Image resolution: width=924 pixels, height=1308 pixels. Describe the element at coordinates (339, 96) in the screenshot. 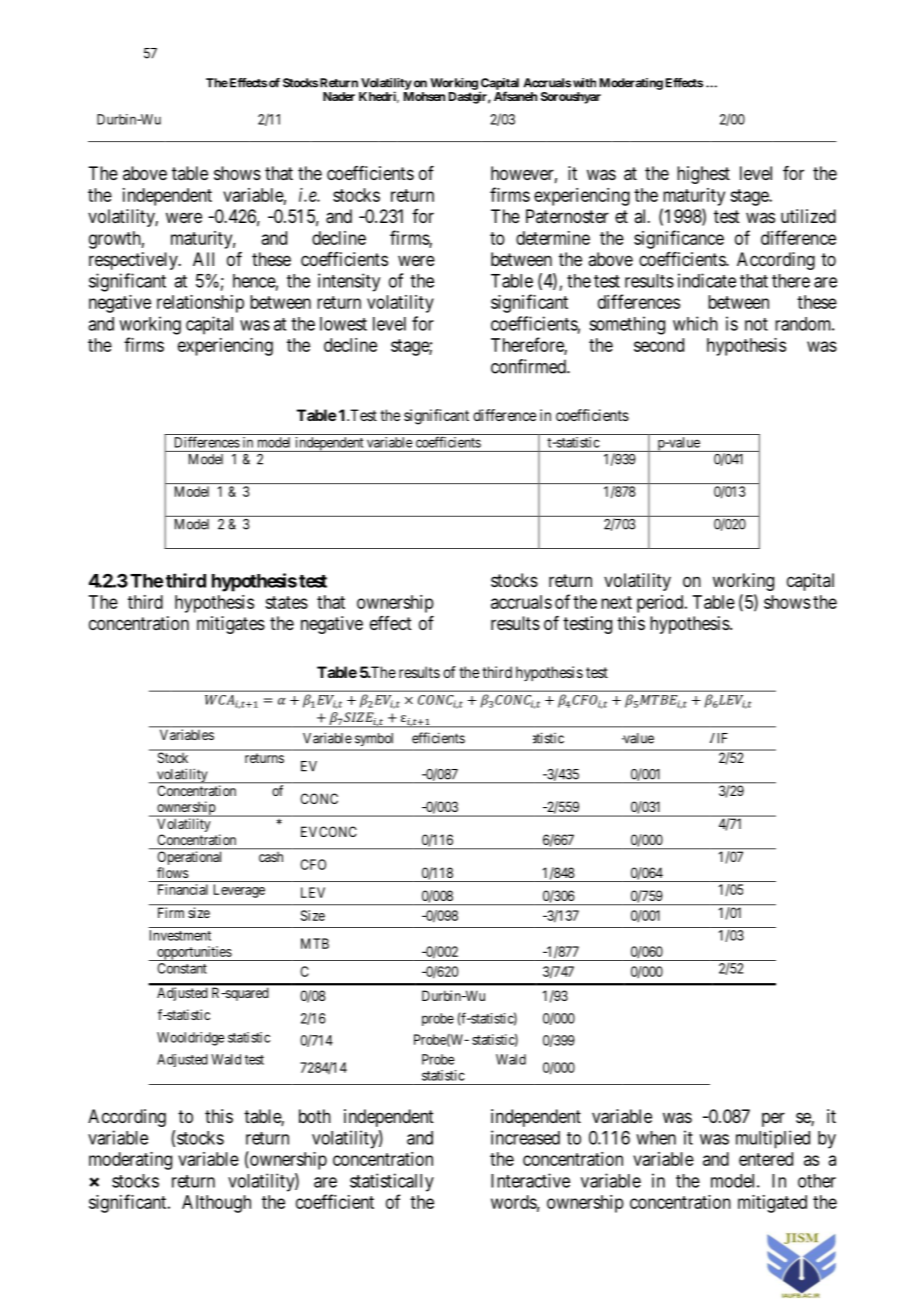

I see `Nader` at that location.
